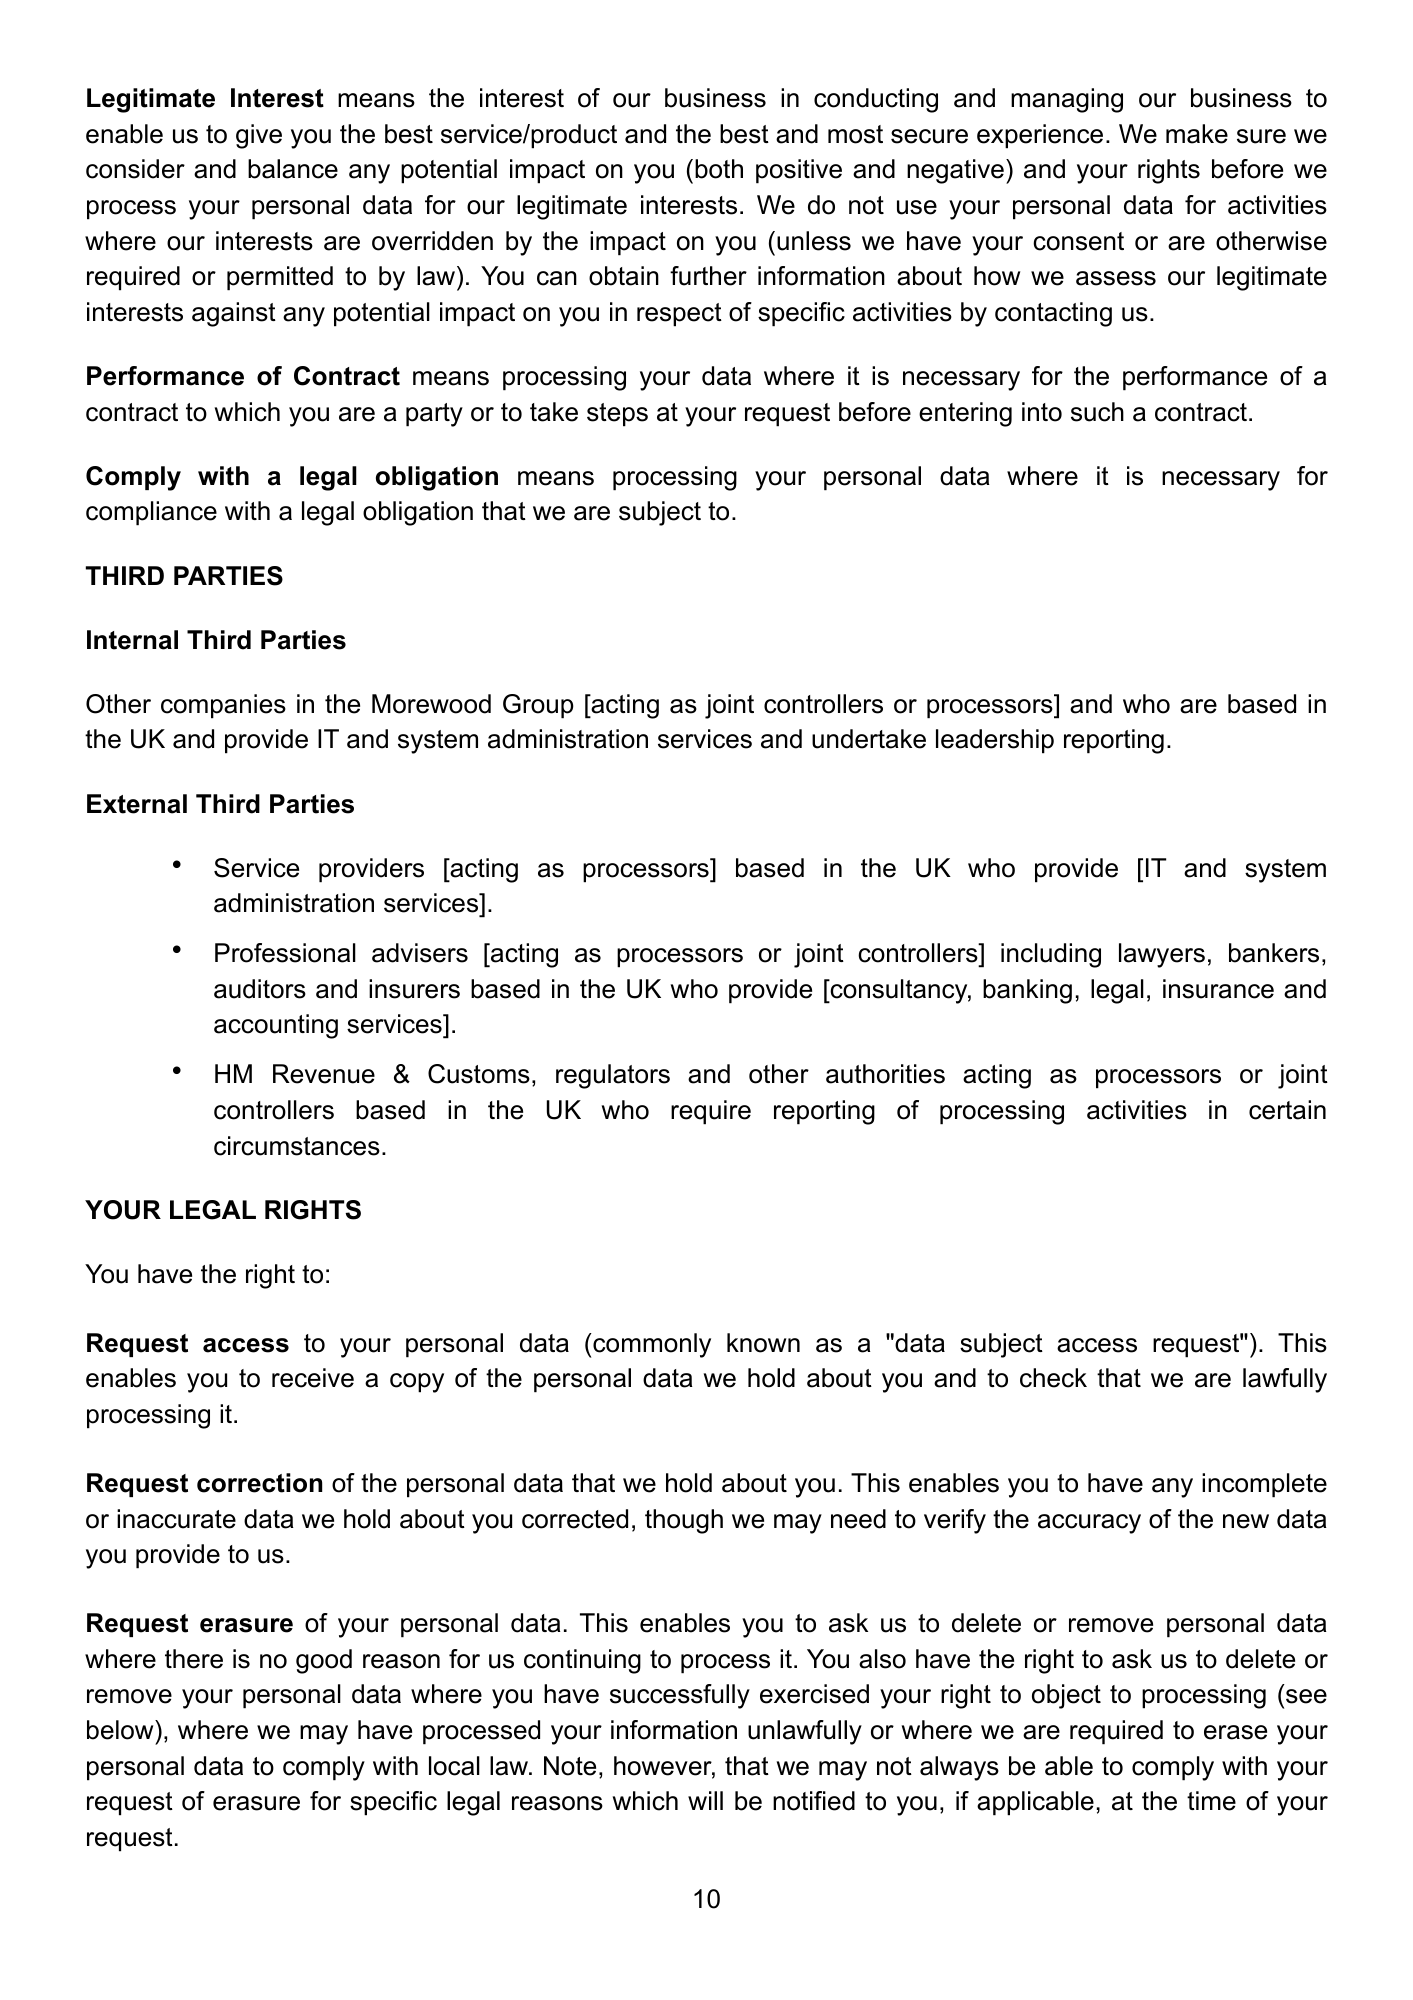 This image has width=1413, height=2000. Describe the element at coordinates (324, 1661) in the image. I see `good` at that location.
